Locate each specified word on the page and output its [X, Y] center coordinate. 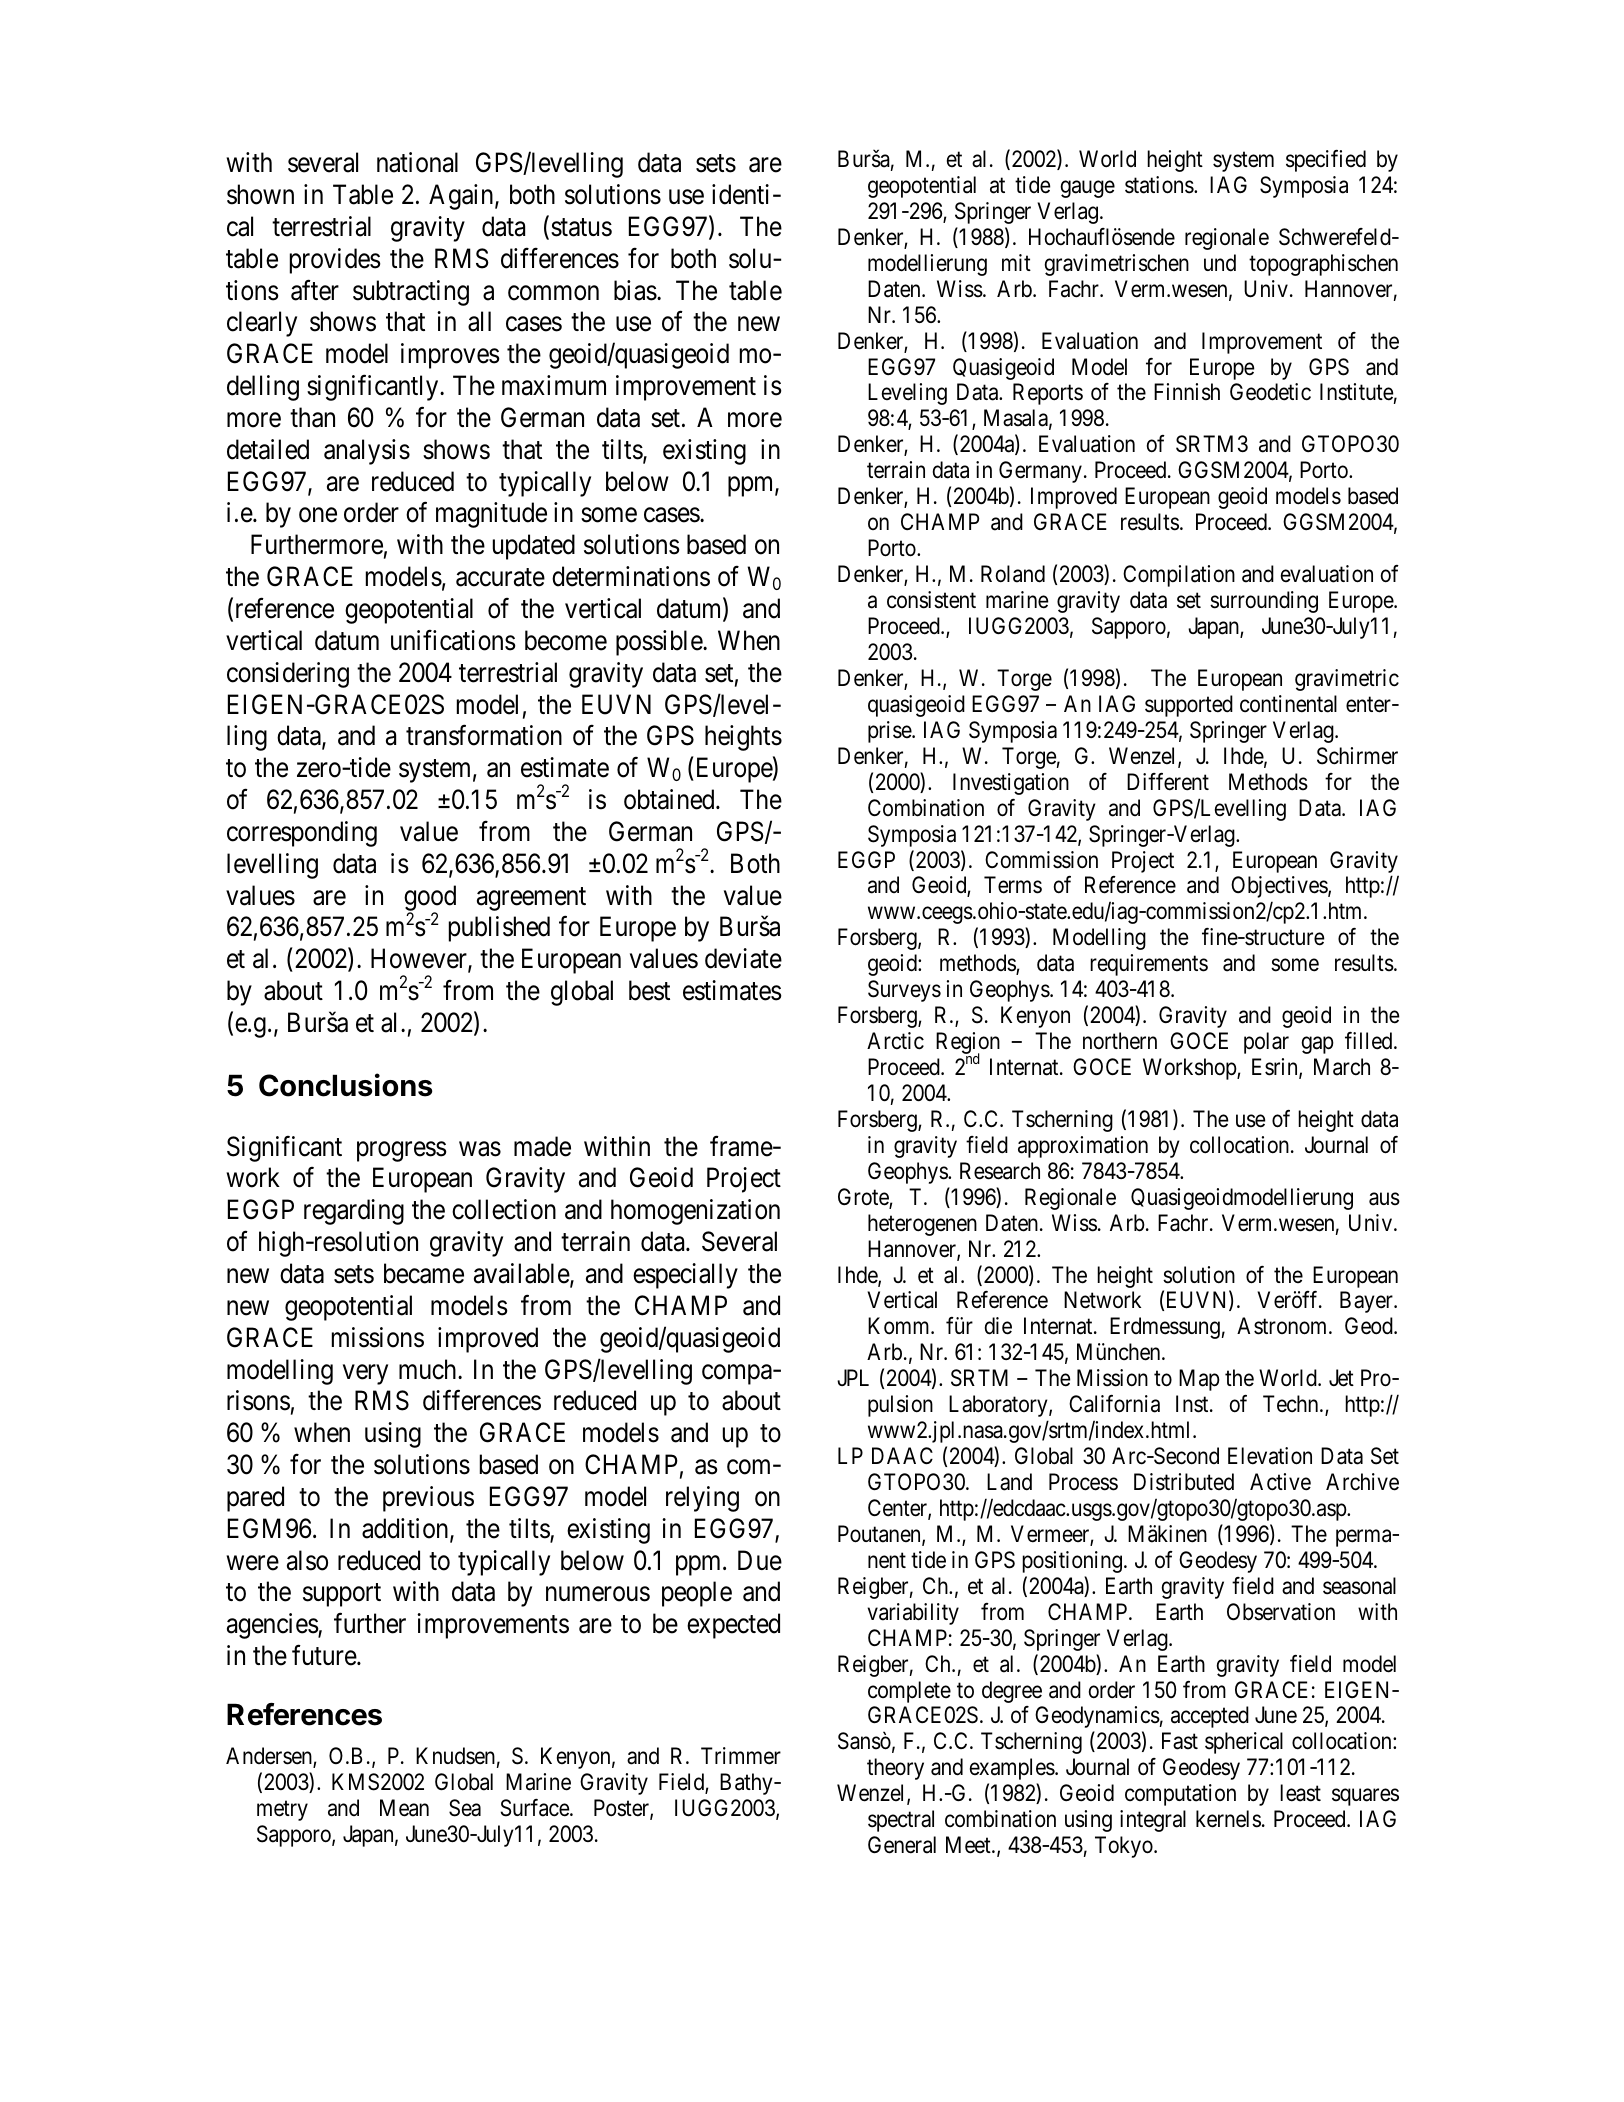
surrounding [1264, 602]
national [417, 162]
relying [702, 1499]
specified [1326, 161]
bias [635, 290]
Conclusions [345, 1085]
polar [1266, 1043]
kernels [1228, 1819]
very [365, 1374]
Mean [404, 1808]
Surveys [904, 991]
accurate [500, 578]
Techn [1292, 1404]
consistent [931, 600]
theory [895, 1769]
